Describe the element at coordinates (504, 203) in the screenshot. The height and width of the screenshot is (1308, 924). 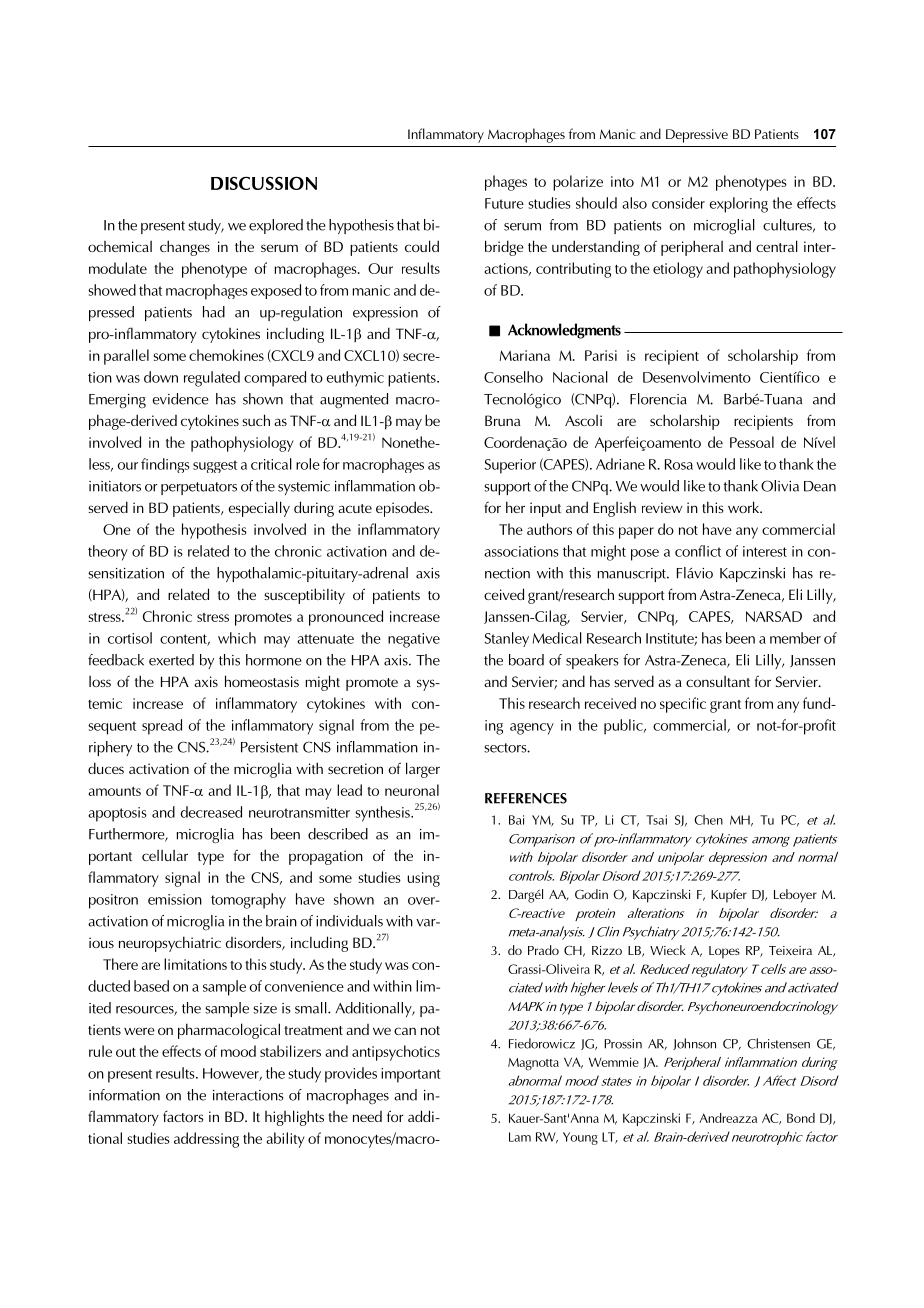
I see `Future` at that location.
